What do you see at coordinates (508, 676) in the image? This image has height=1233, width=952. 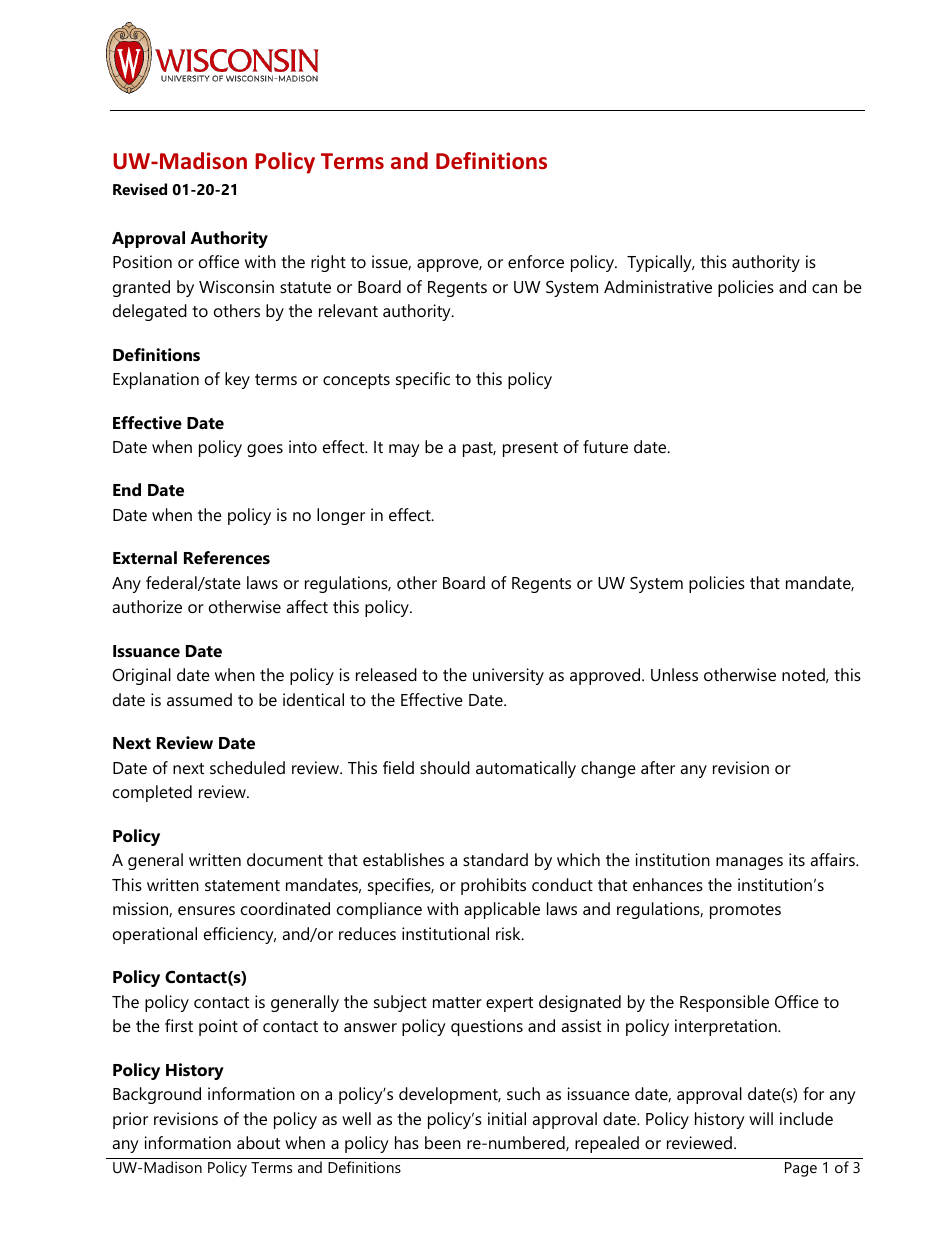 I see `university` at bounding box center [508, 676].
